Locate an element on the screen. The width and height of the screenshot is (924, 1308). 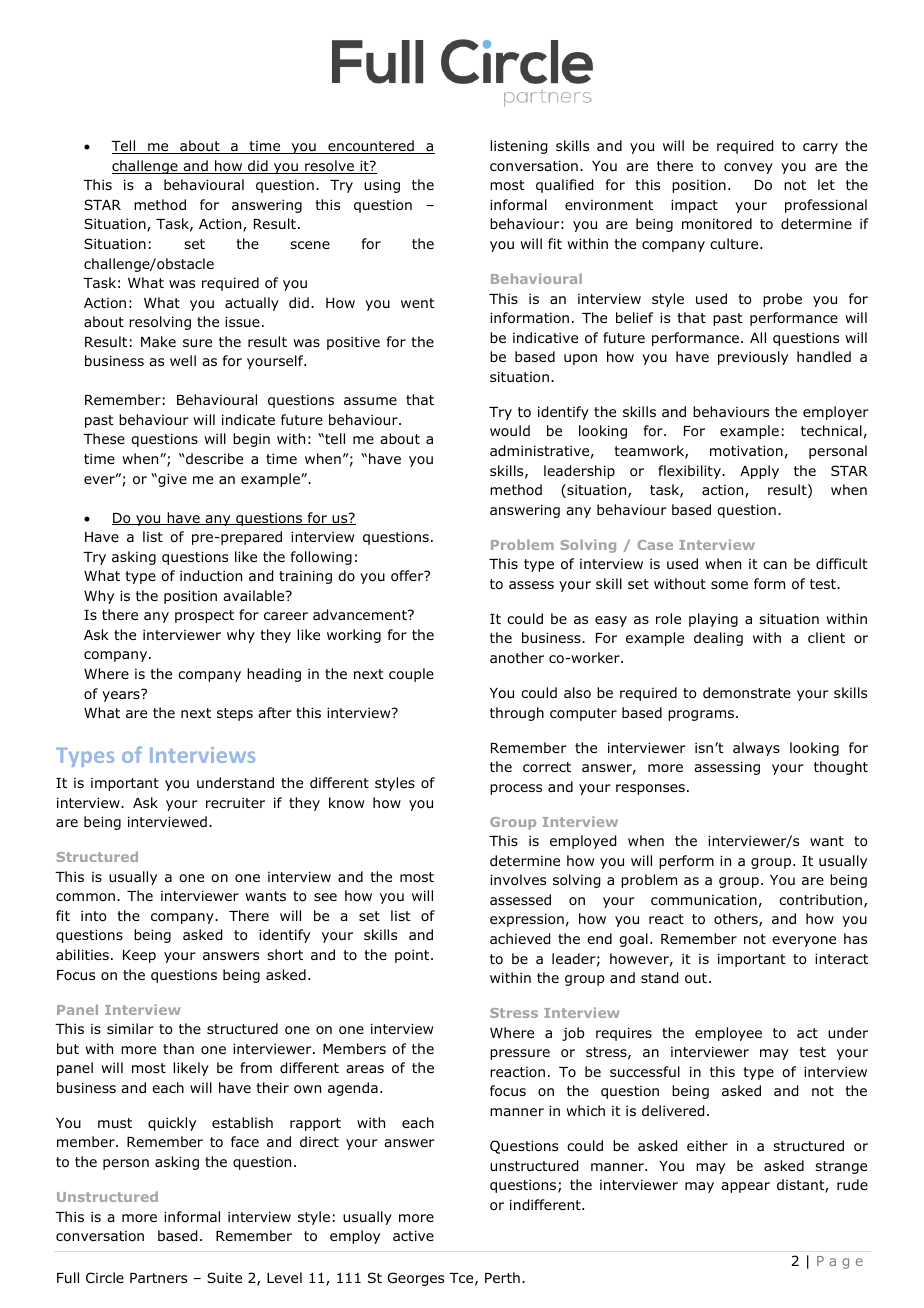
through is located at coordinates (517, 714).
